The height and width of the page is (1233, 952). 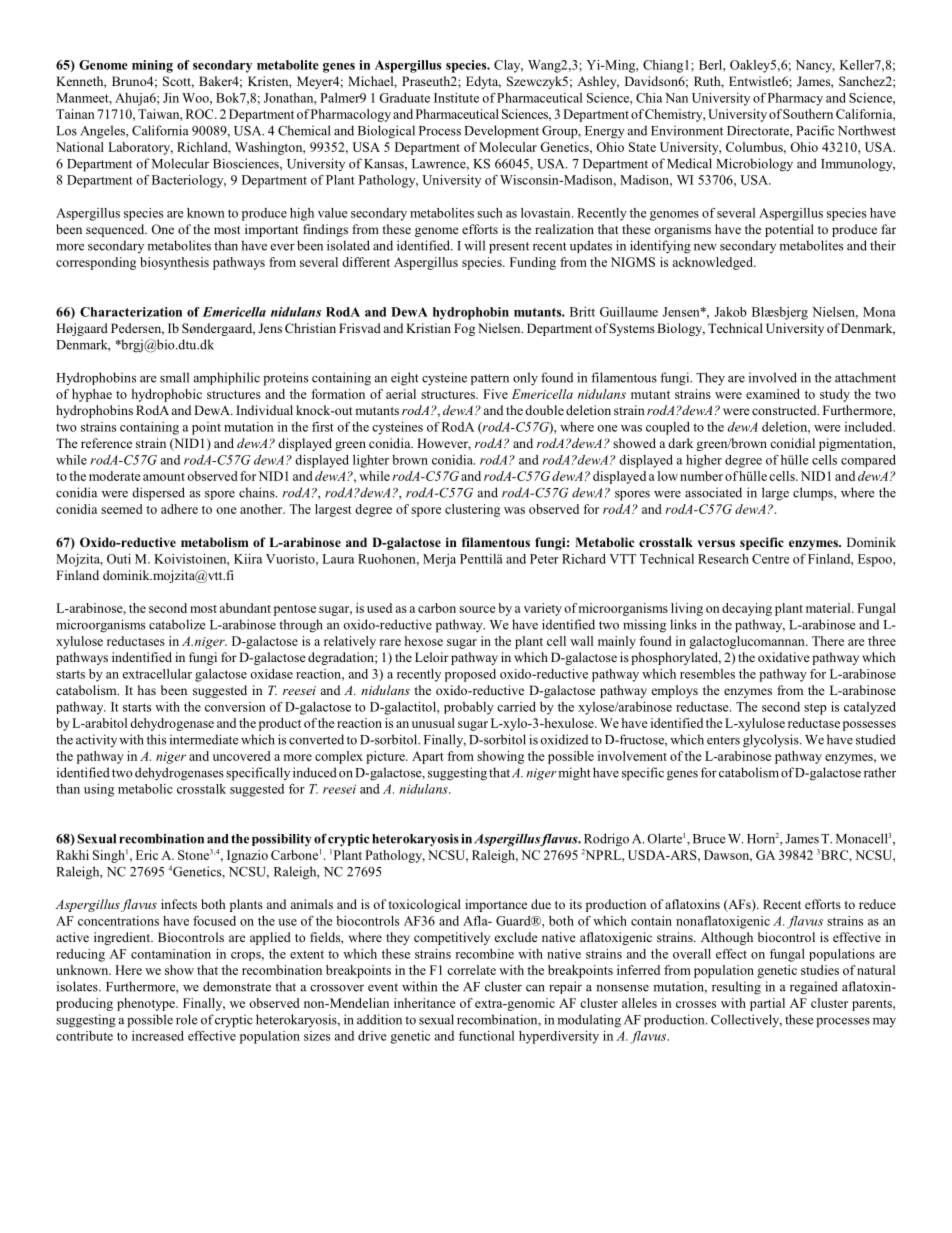 I want to click on Pharmacy, so click(x=795, y=99).
